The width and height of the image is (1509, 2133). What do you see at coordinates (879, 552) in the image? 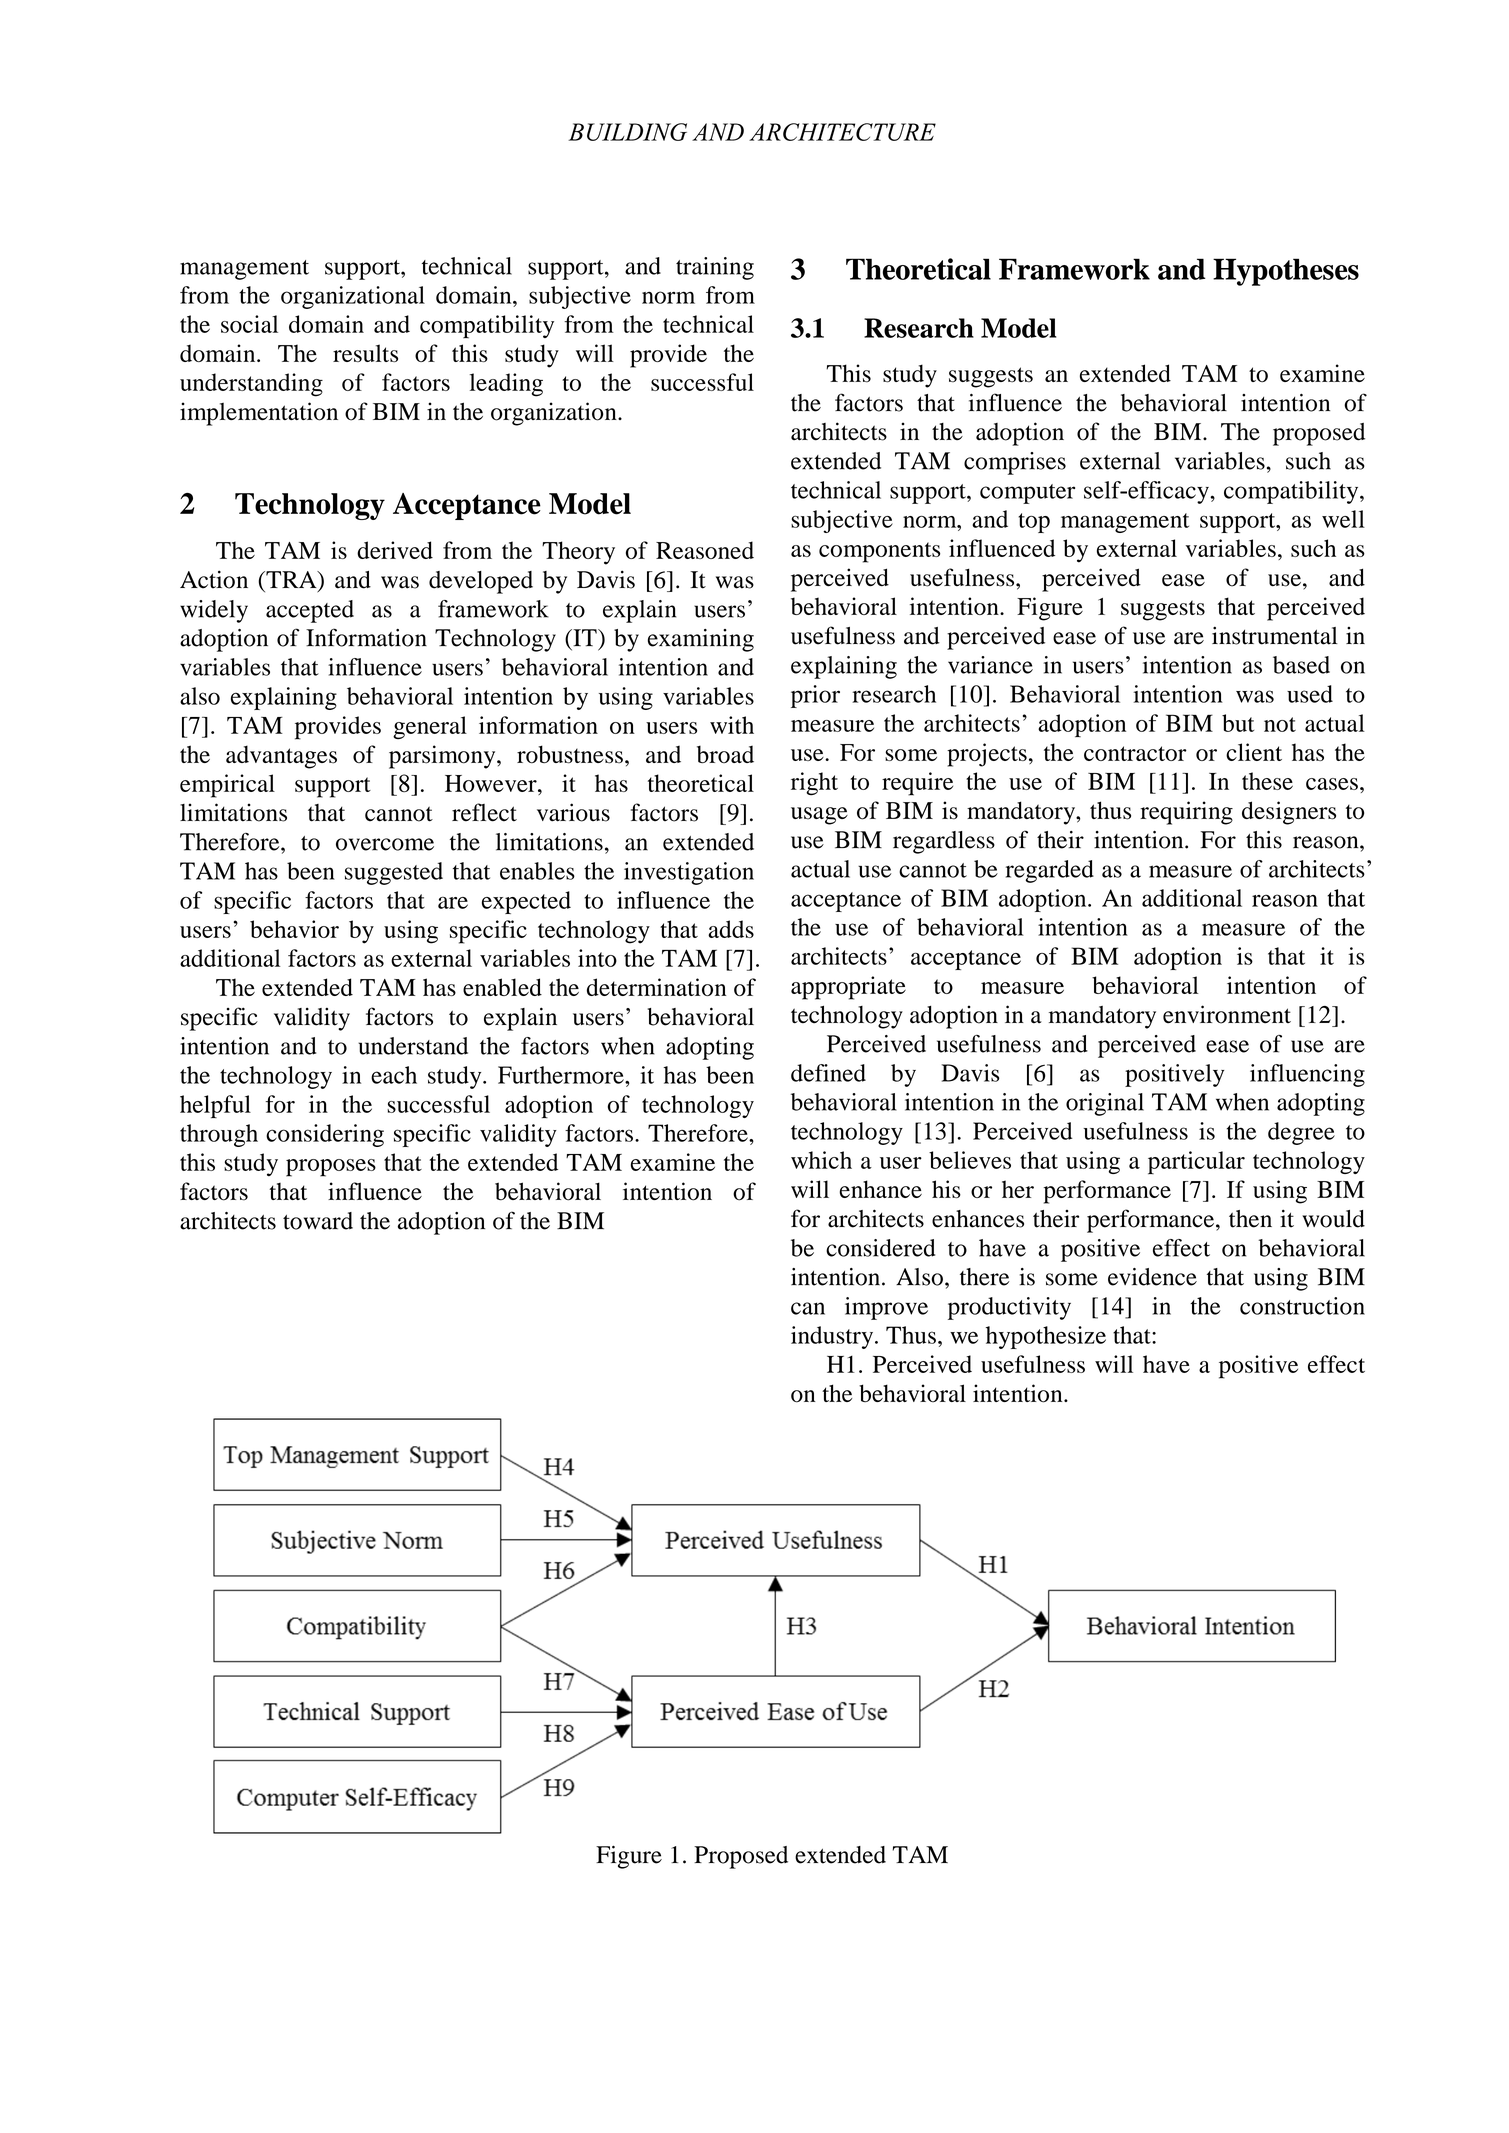
I see `components` at bounding box center [879, 552].
